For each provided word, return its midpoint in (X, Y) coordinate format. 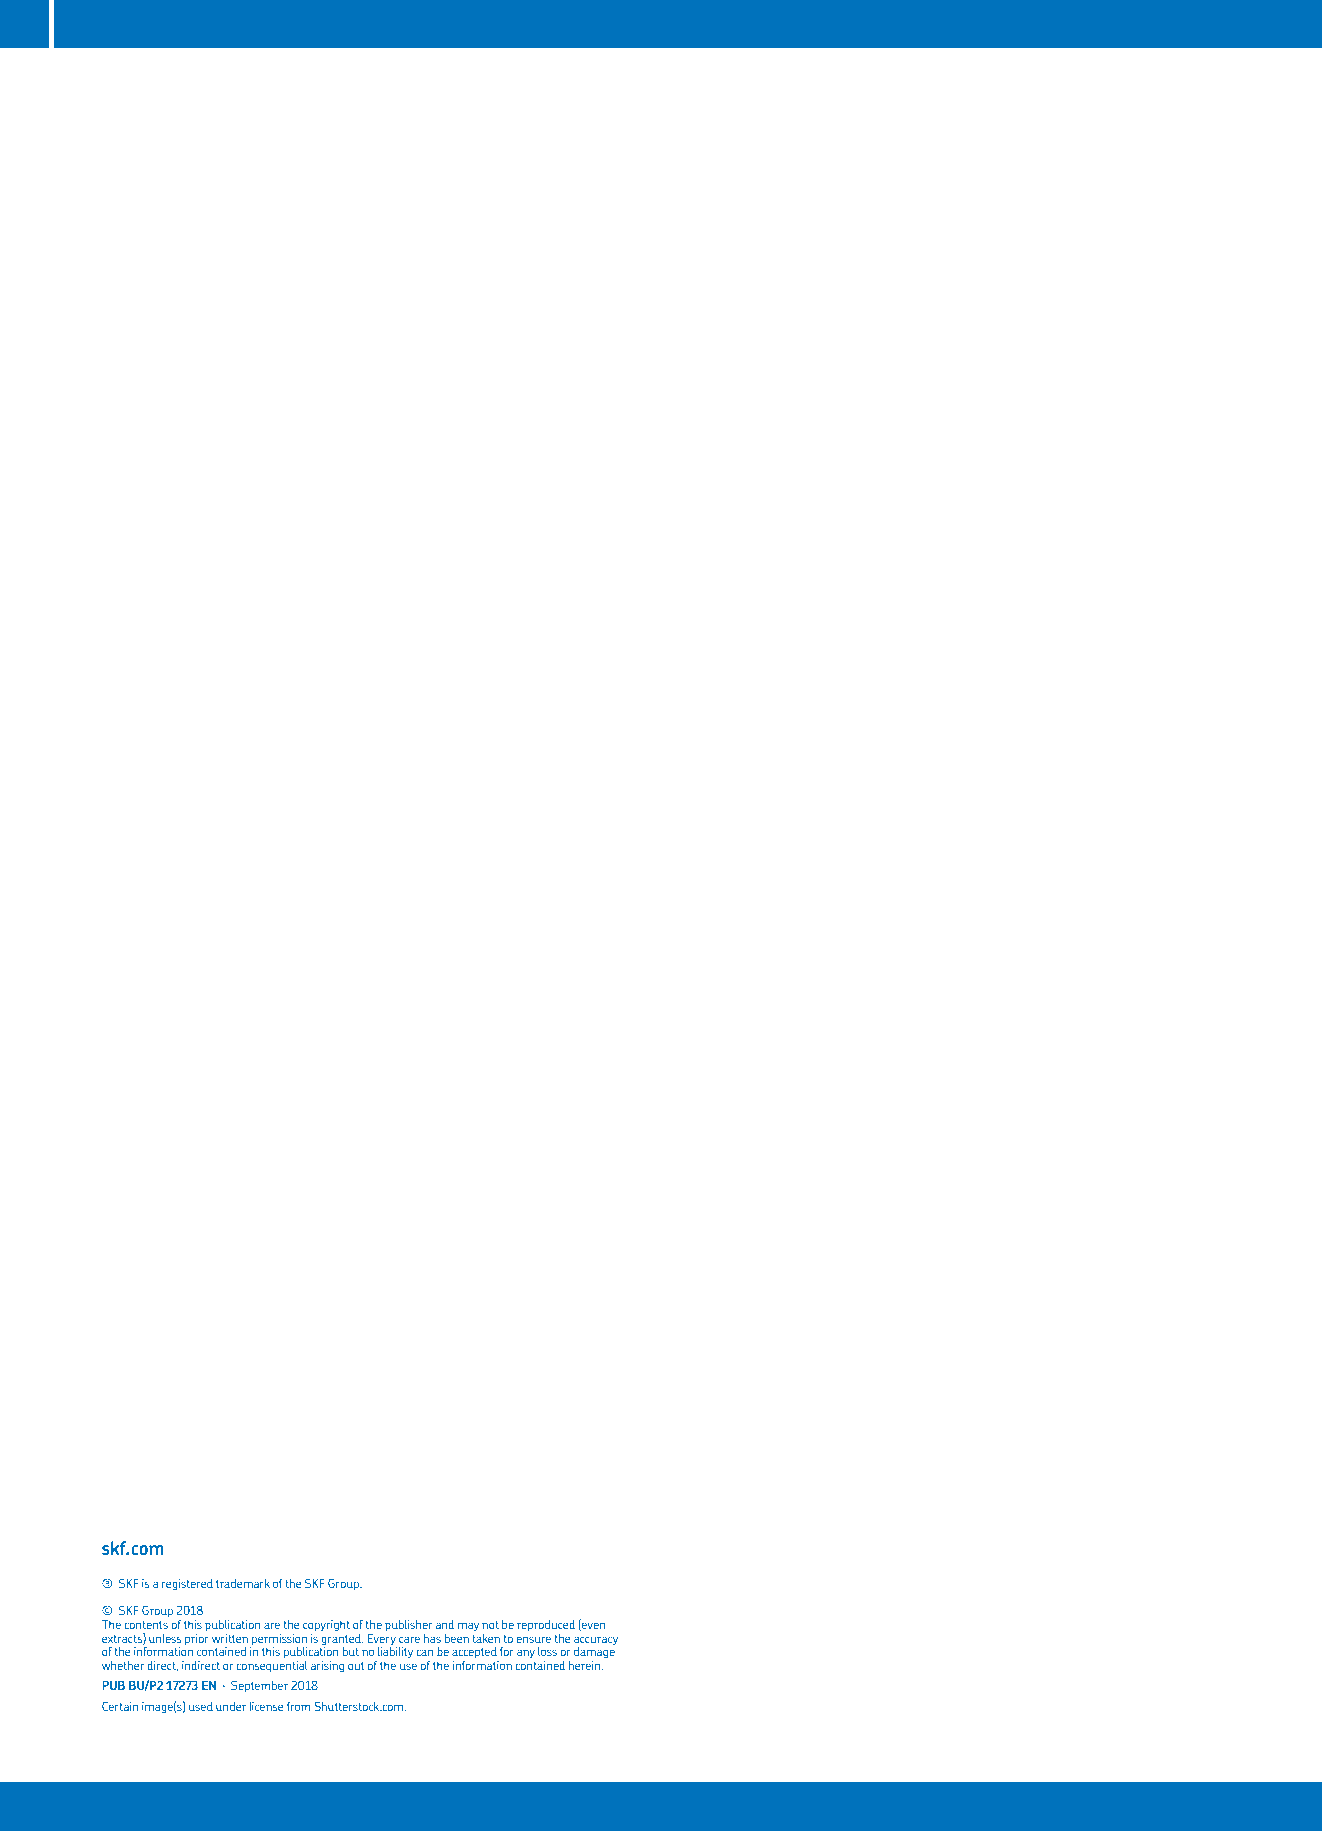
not (490, 1625)
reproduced (546, 1625)
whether (123, 1665)
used (201, 1706)
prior (197, 1639)
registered (187, 1584)
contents (146, 1625)
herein (586, 1665)
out (356, 1666)
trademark (243, 1583)
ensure (533, 1639)
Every (382, 1640)
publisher (409, 1625)
